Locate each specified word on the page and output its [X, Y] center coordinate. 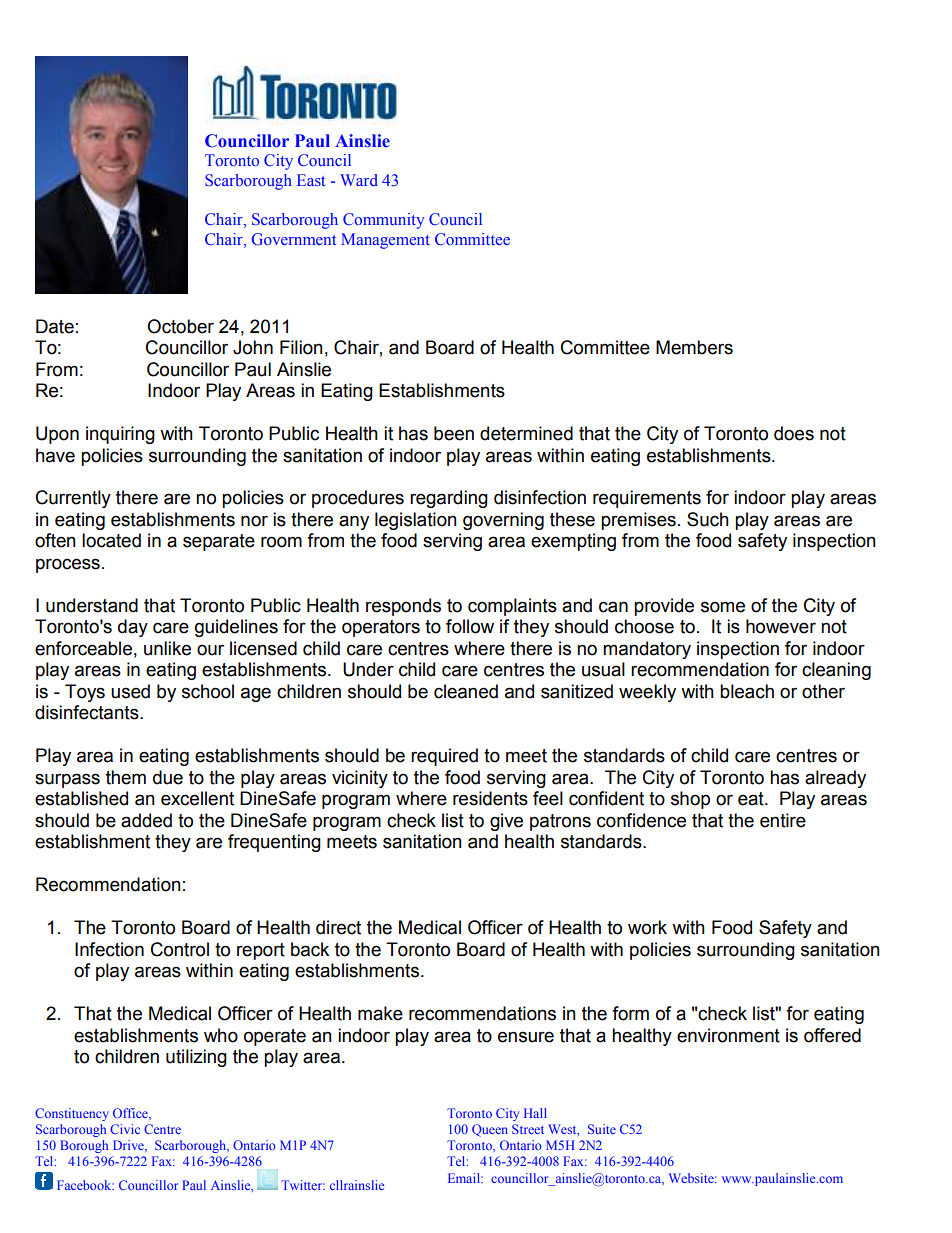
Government [294, 239]
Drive [129, 1145]
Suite [602, 1129]
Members [694, 347]
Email [465, 1178]
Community [383, 221]
